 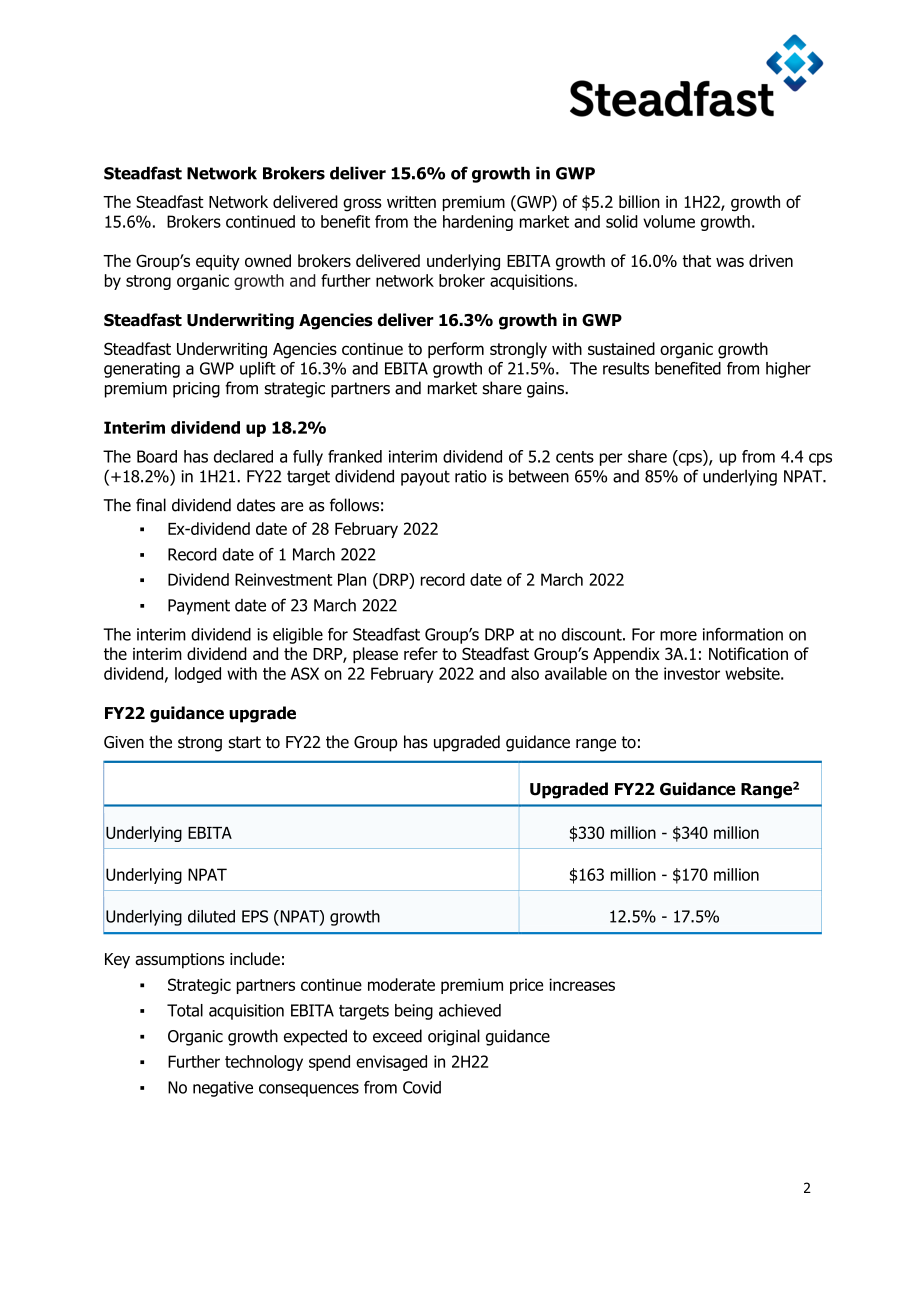 I want to click on volume, so click(x=669, y=221).
